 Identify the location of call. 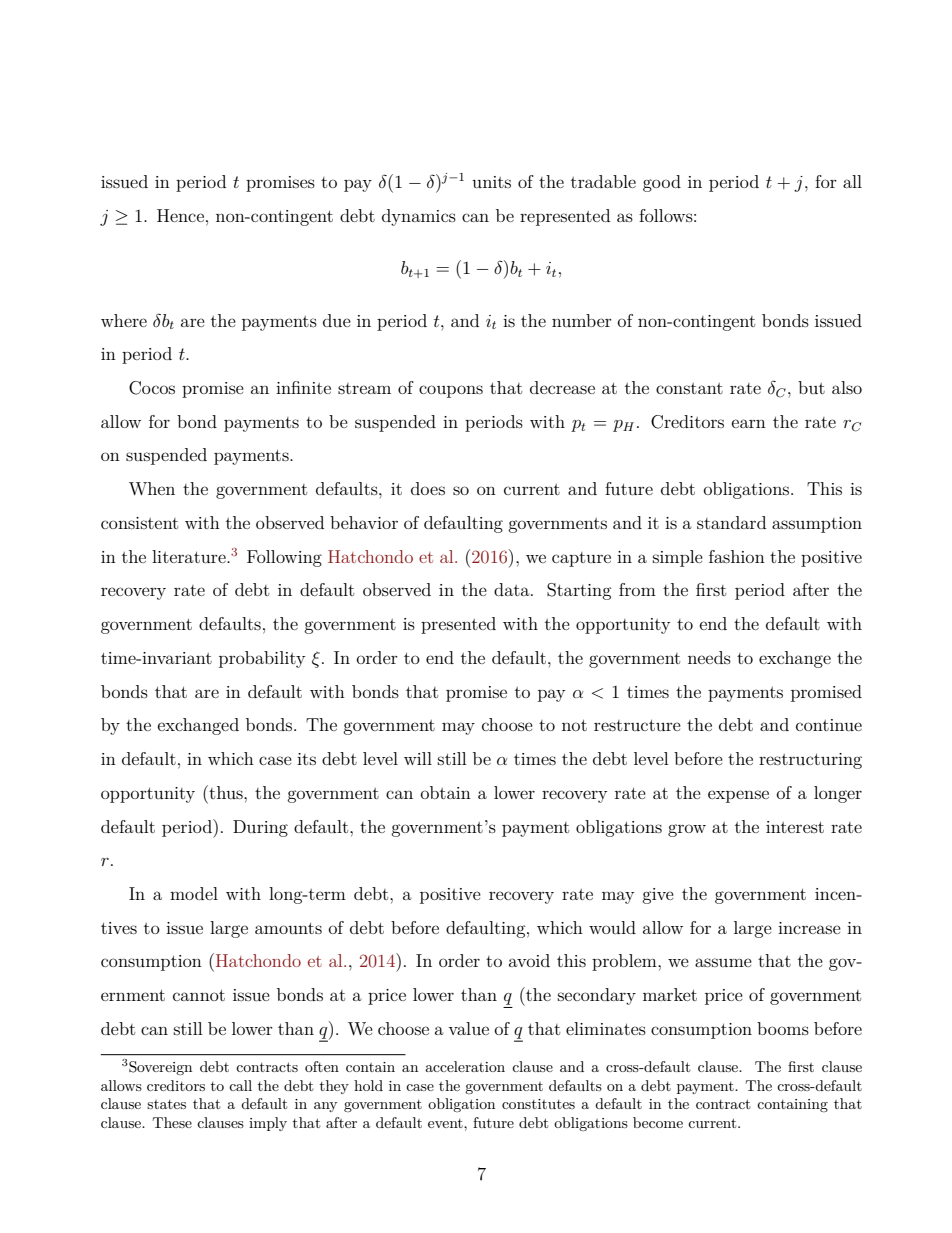
(240, 1085).
